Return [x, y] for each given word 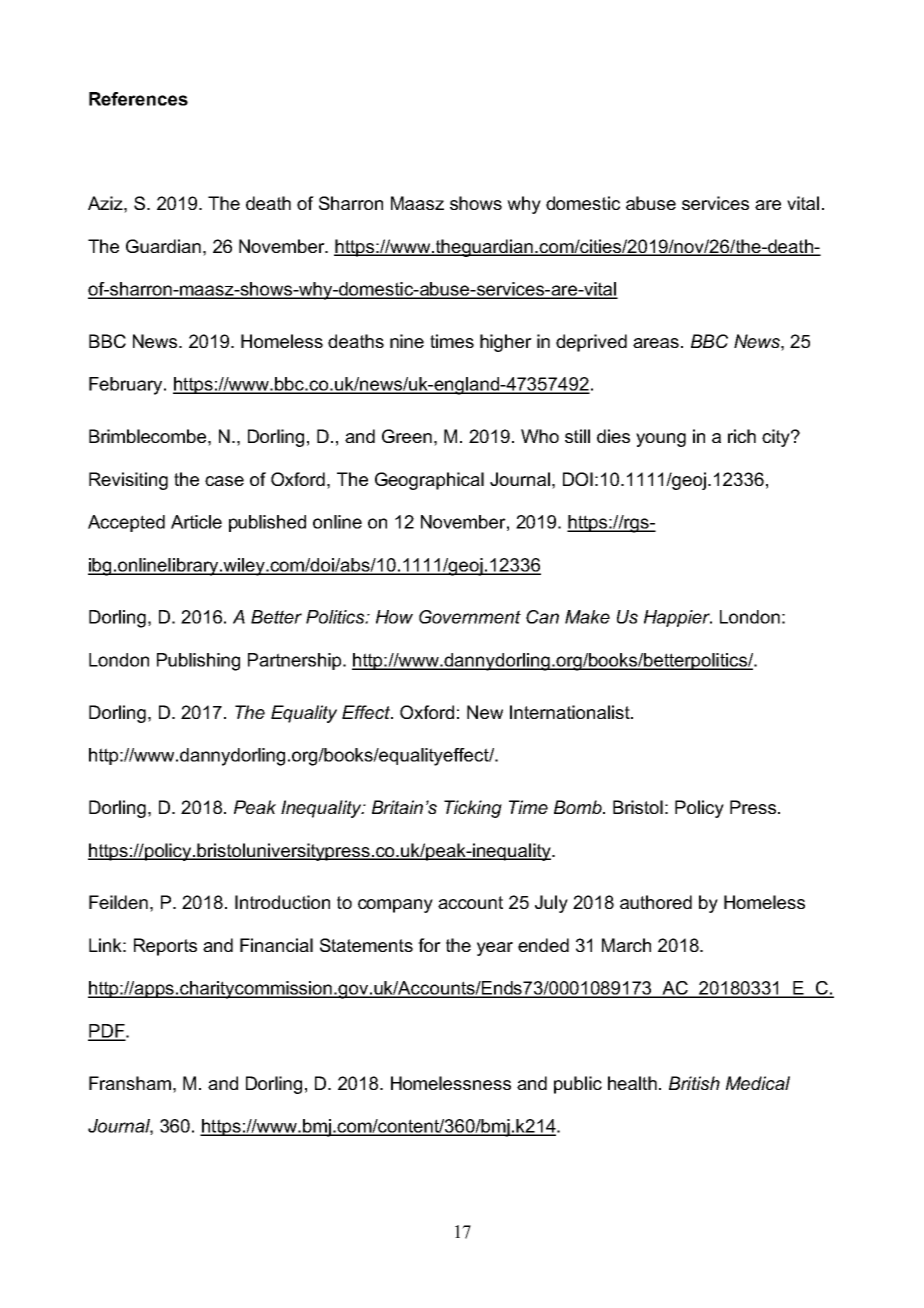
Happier [678, 618]
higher [506, 343]
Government [470, 617]
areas [656, 343]
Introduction [282, 902]
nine [407, 341]
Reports [165, 947]
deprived [591, 343]
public [578, 1085]
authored [656, 902]
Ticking [473, 809]
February [127, 386]
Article [196, 522]
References [138, 99]
